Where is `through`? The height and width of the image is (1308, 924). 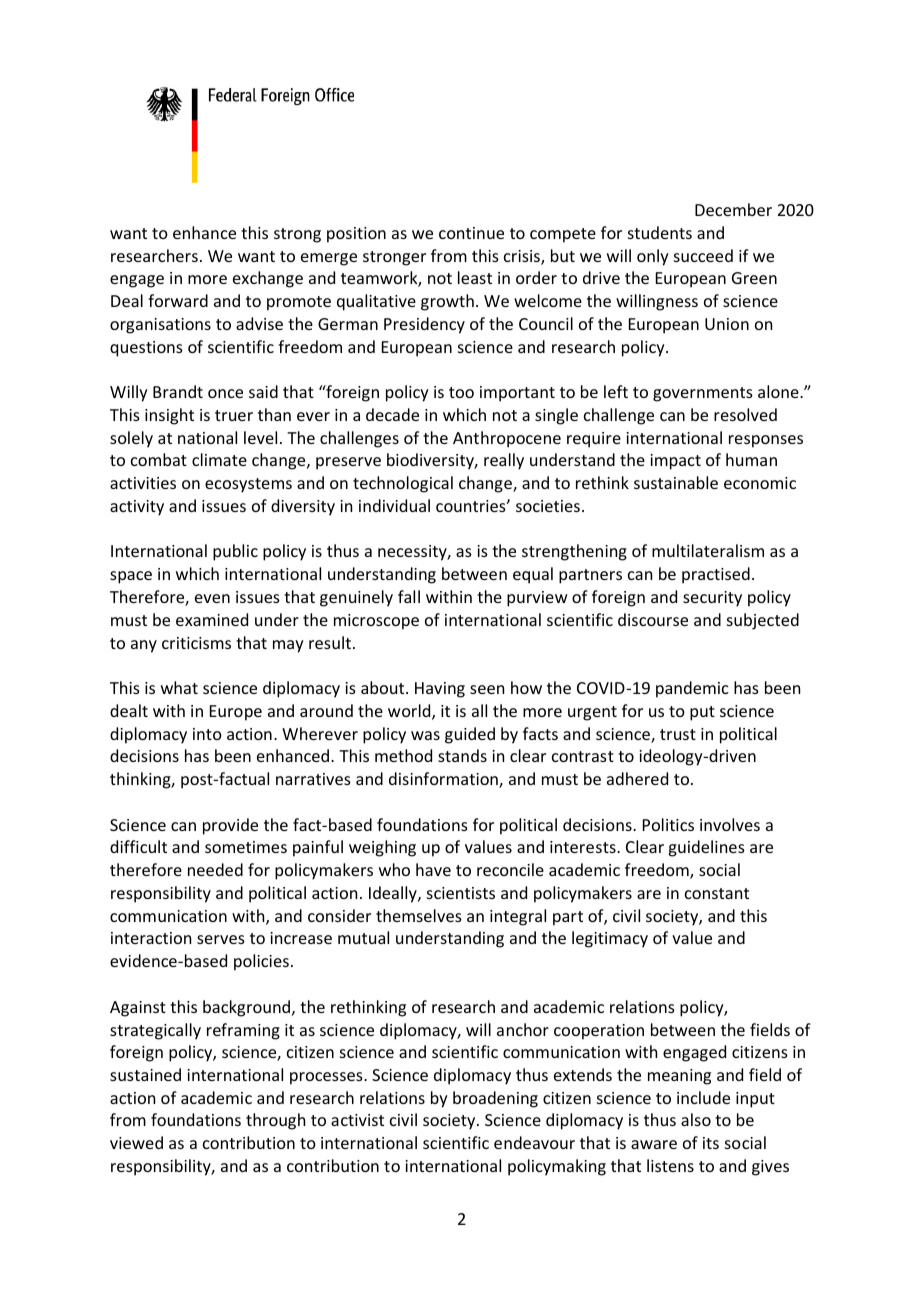 through is located at coordinates (275, 1121).
